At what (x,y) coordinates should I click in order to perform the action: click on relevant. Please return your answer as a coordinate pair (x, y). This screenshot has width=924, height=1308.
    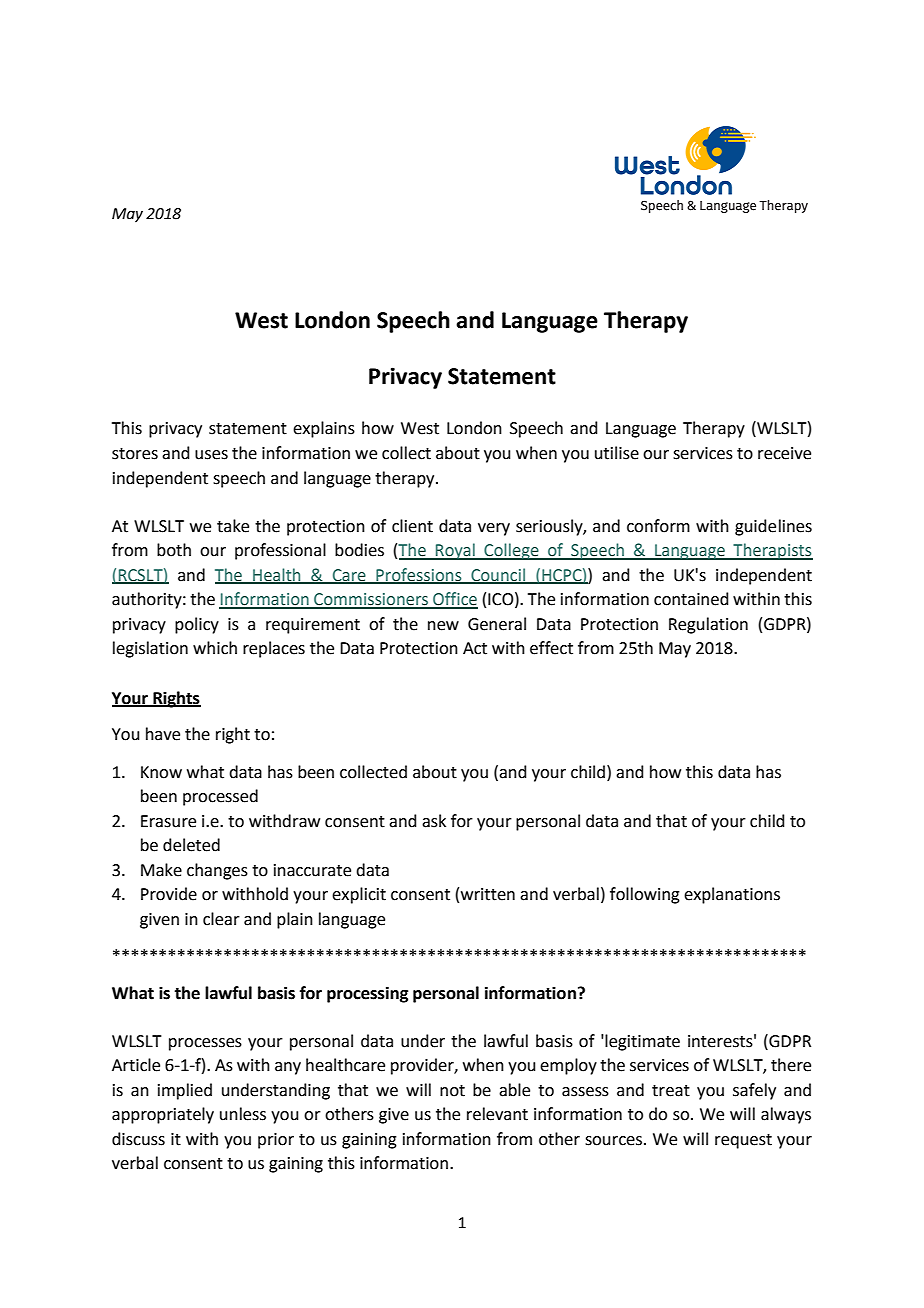
    Looking at the image, I should click on (497, 1114).
